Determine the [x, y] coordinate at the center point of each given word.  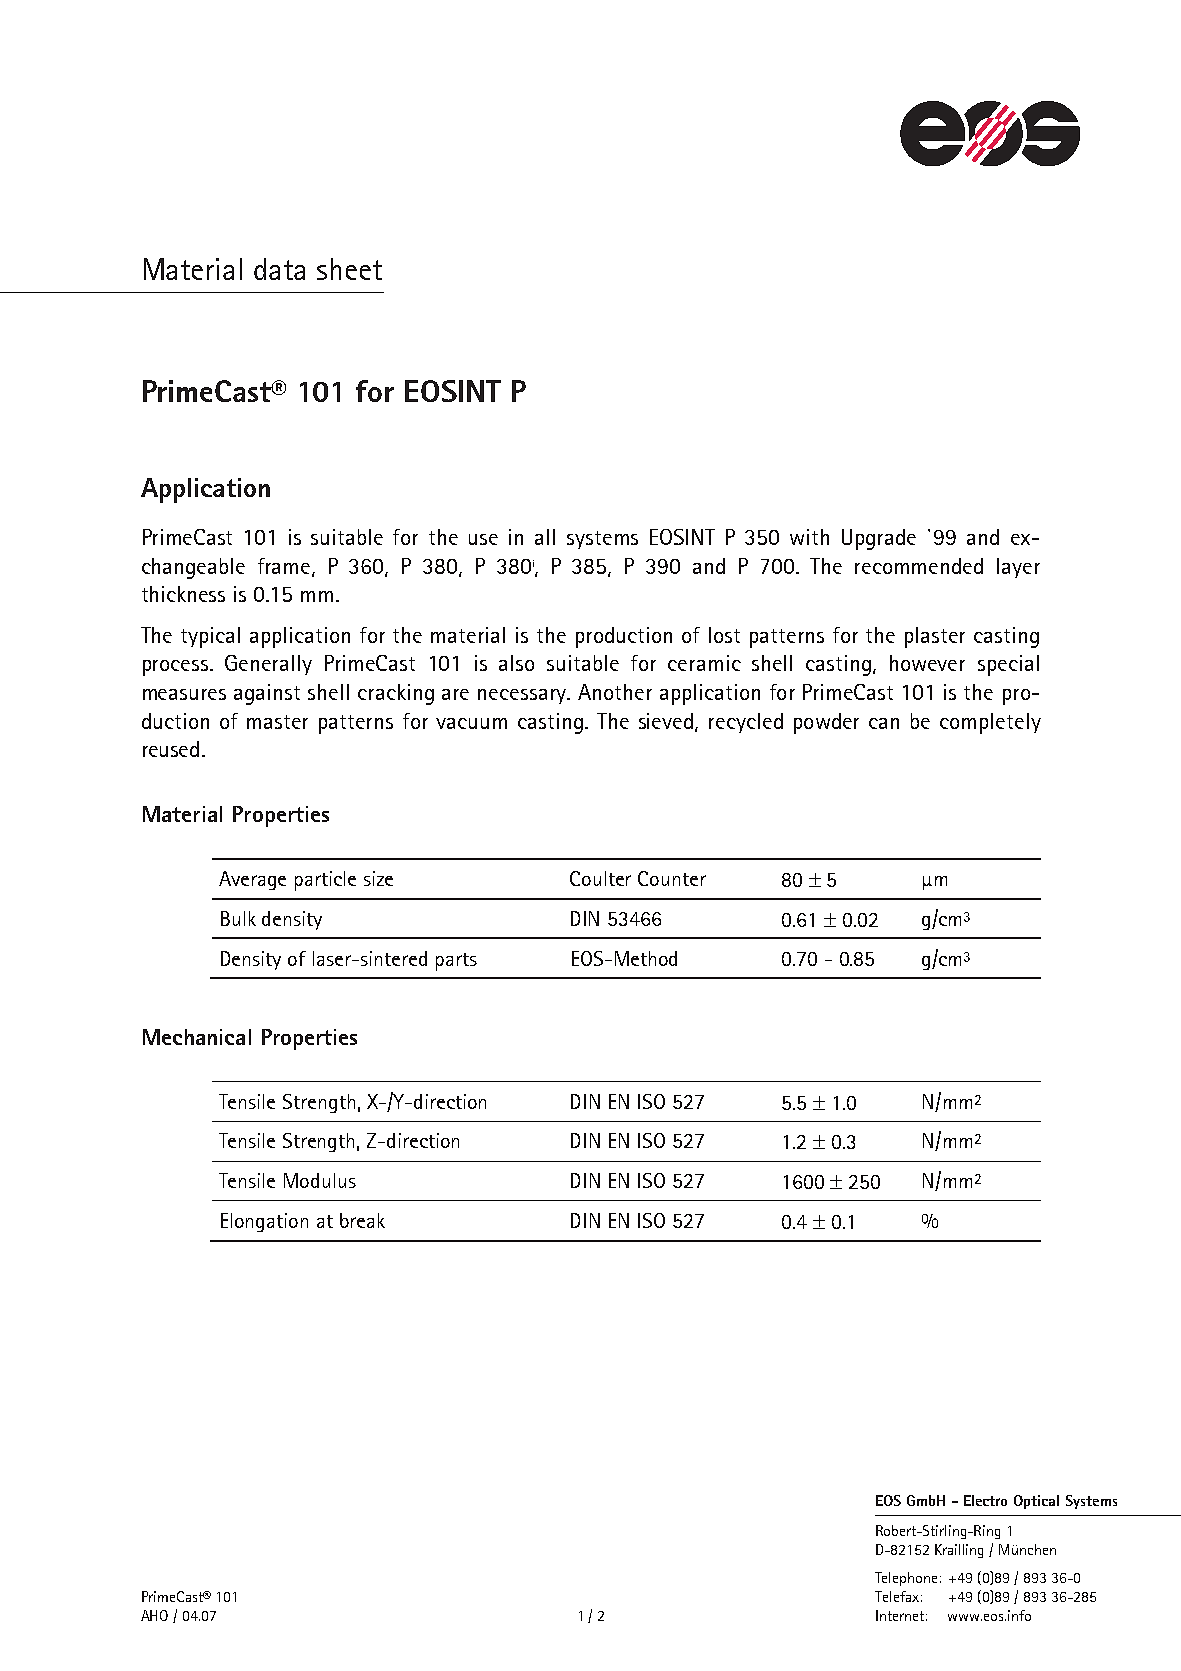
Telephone [906, 1579]
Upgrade [879, 539]
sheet [349, 269]
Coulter [600, 878]
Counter [672, 878]
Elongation [264, 1222]
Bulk [238, 918]
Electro [985, 1500]
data [279, 269]
